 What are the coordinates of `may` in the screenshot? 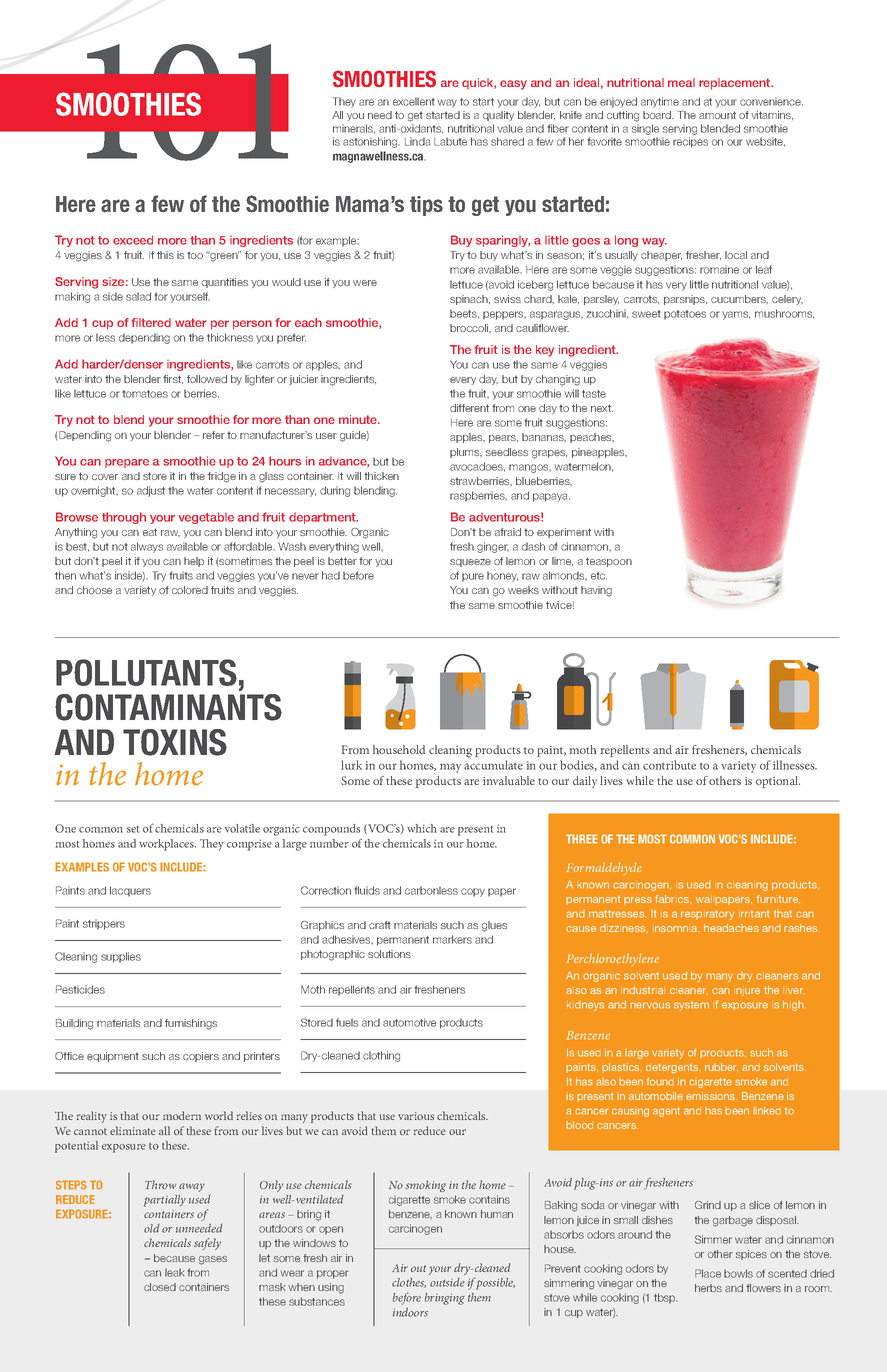 It's located at (450, 768).
